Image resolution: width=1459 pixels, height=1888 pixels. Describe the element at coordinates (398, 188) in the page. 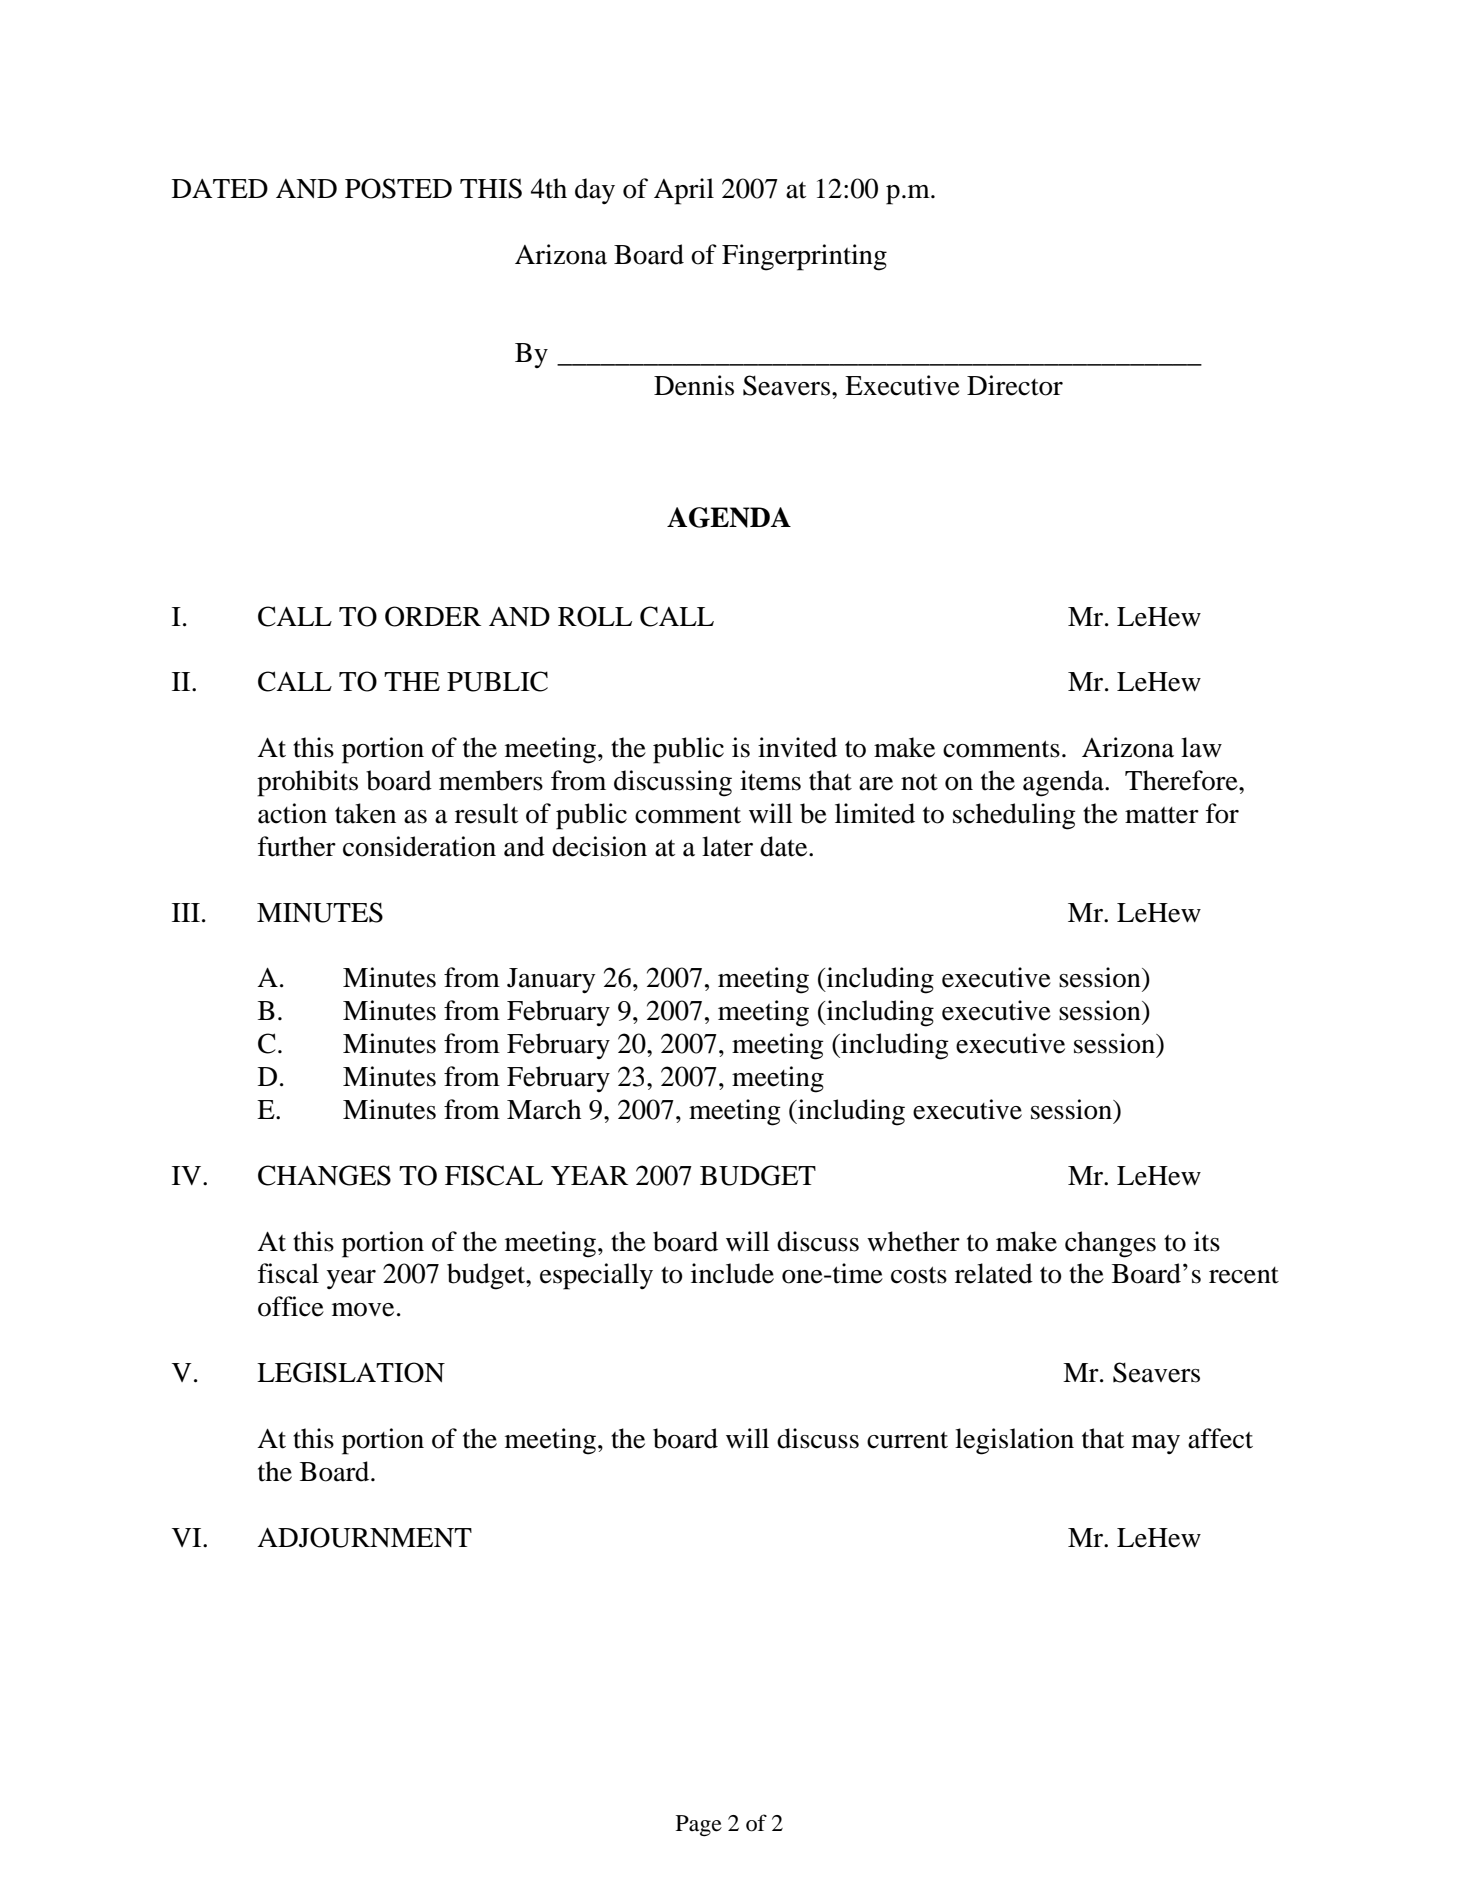

I see `POSTED` at that location.
